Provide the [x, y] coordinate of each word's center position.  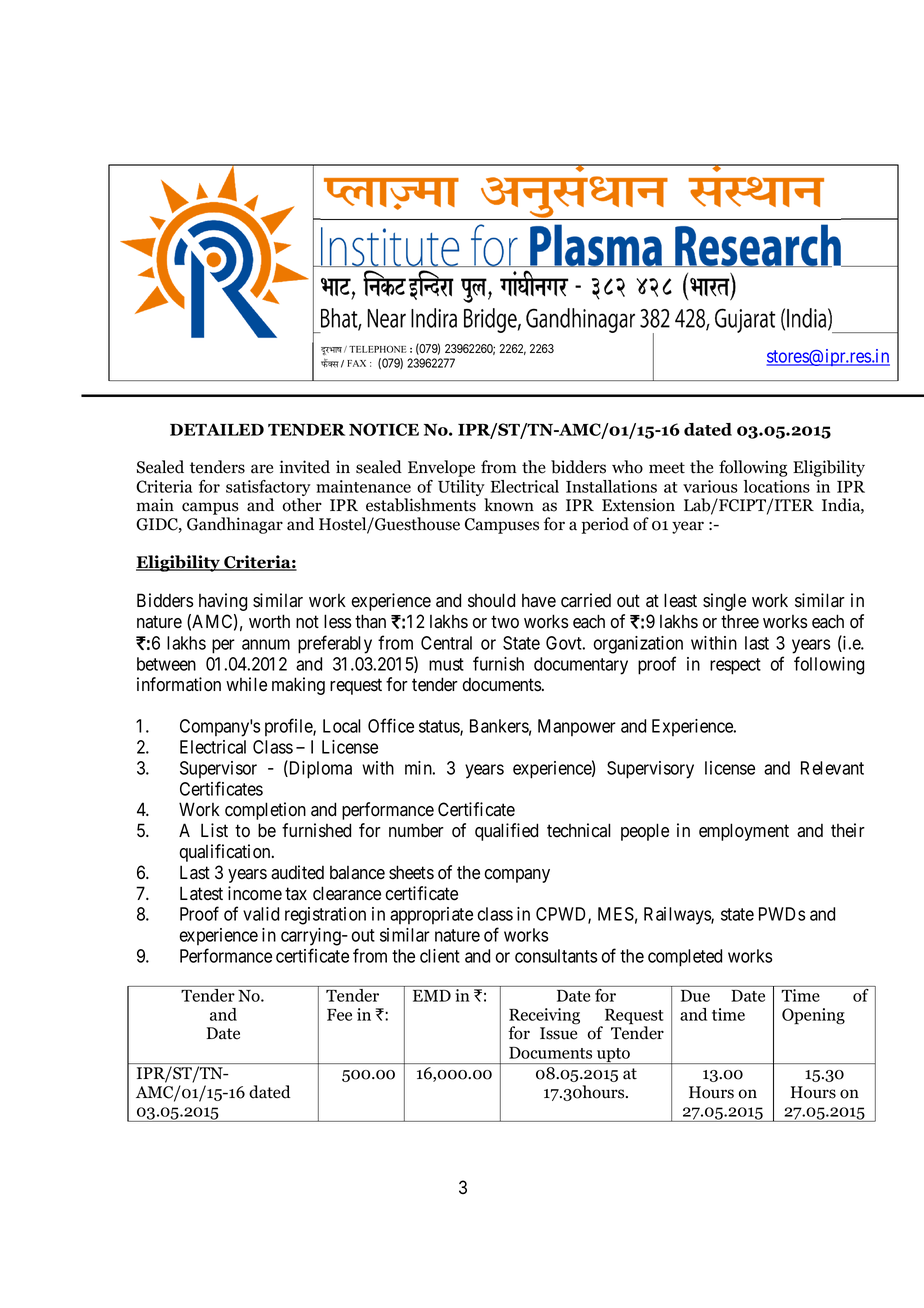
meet [667, 468]
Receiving [544, 1017]
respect [735, 666]
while [246, 684]
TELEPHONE [378, 349]
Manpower [577, 727]
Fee [339, 1015]
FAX [356, 363]
